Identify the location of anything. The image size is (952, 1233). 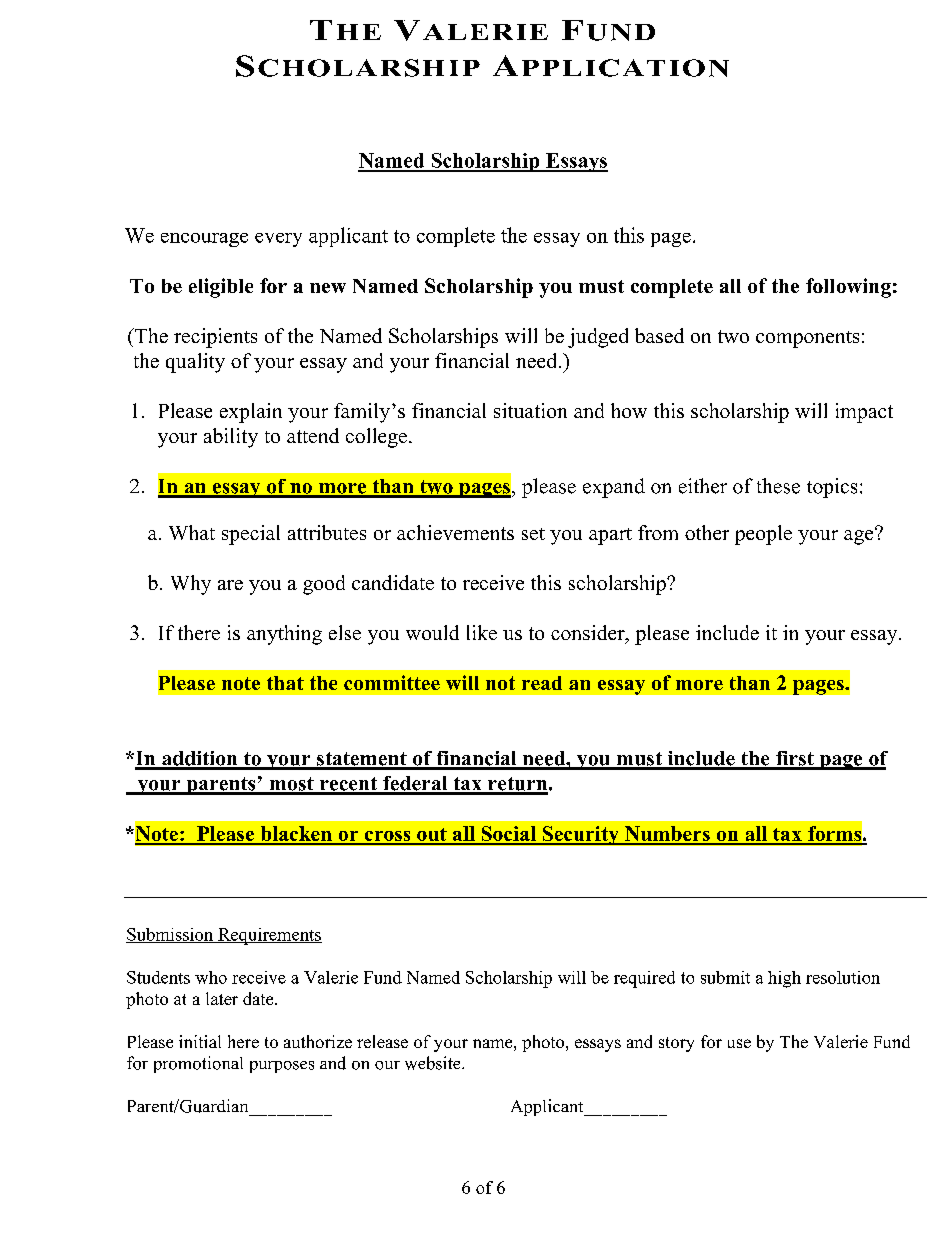
(284, 635).
